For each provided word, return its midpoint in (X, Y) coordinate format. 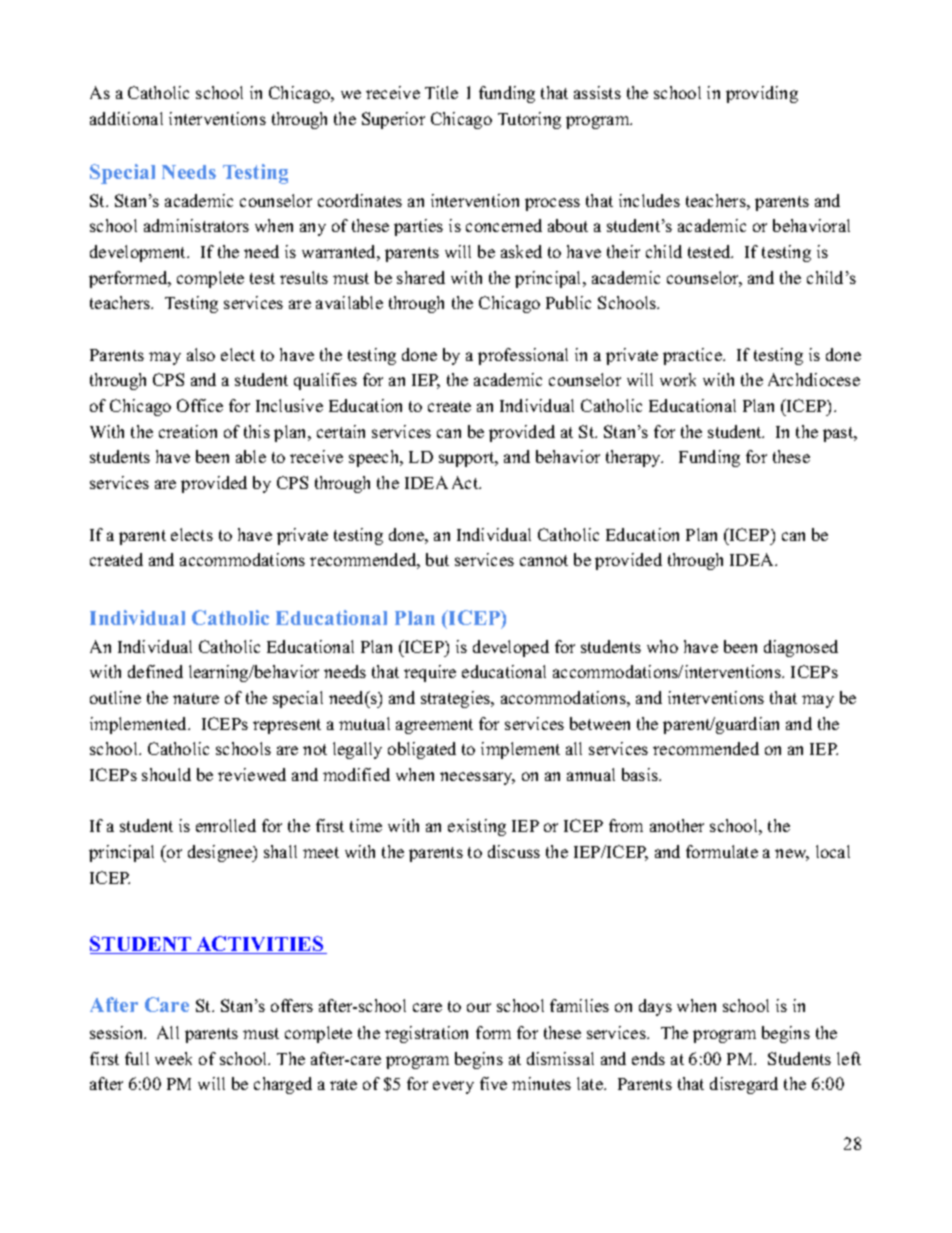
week (173, 1058)
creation (188, 431)
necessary (477, 778)
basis (641, 774)
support (468, 459)
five (493, 1083)
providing (762, 94)
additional (126, 118)
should (166, 774)
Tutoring (529, 120)
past (839, 434)
